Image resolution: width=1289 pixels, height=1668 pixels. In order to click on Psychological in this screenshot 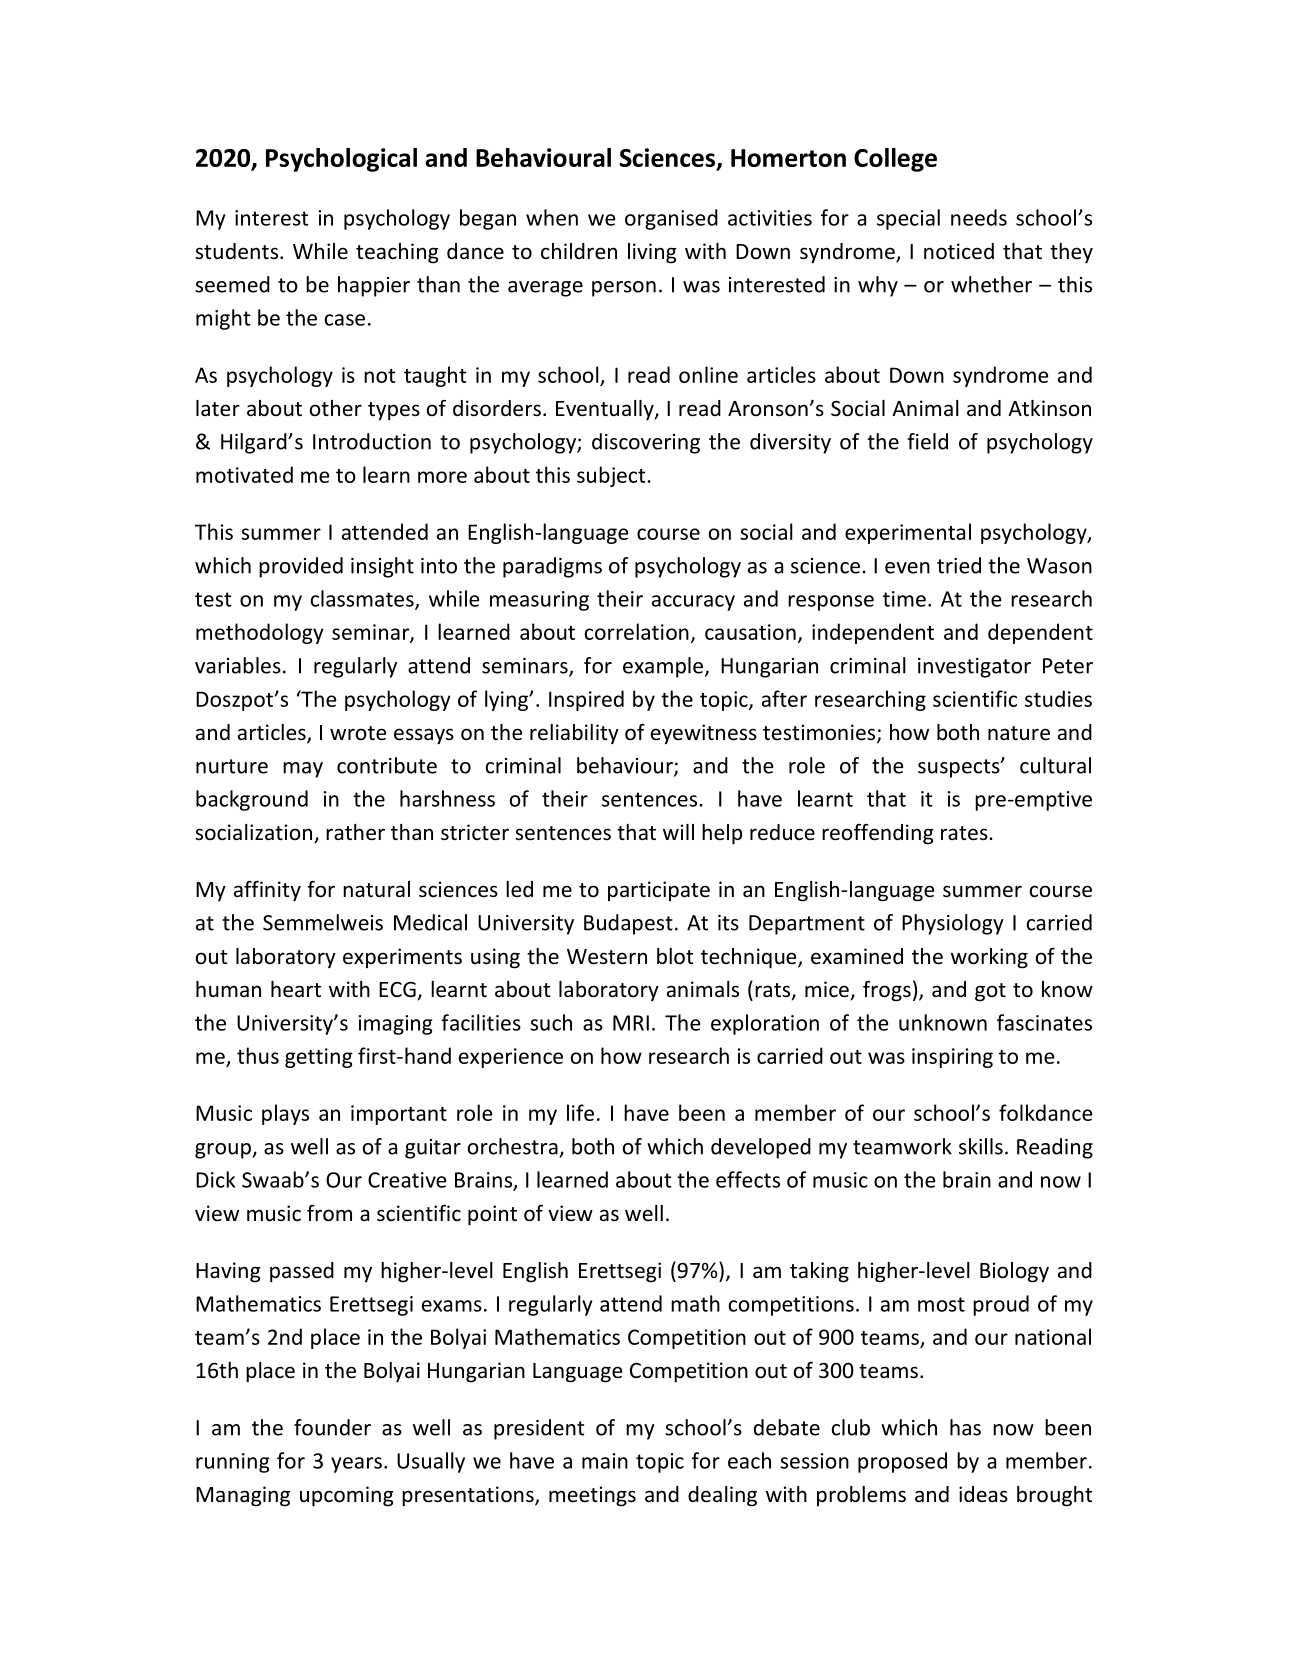, I will do `click(341, 160)`.
